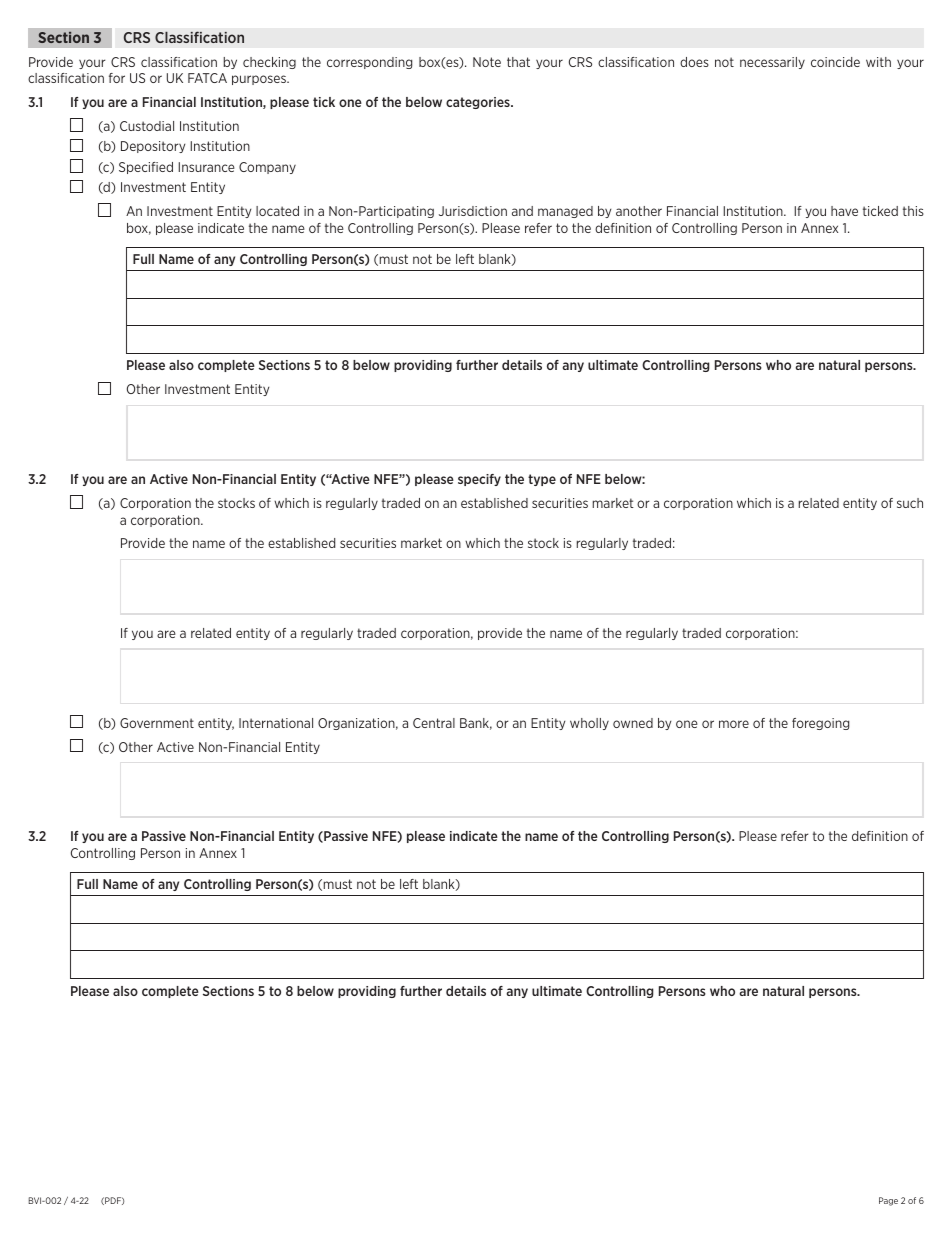 This screenshot has width=952, height=1233. What do you see at coordinates (542, 480) in the screenshot?
I see `type` at bounding box center [542, 480].
